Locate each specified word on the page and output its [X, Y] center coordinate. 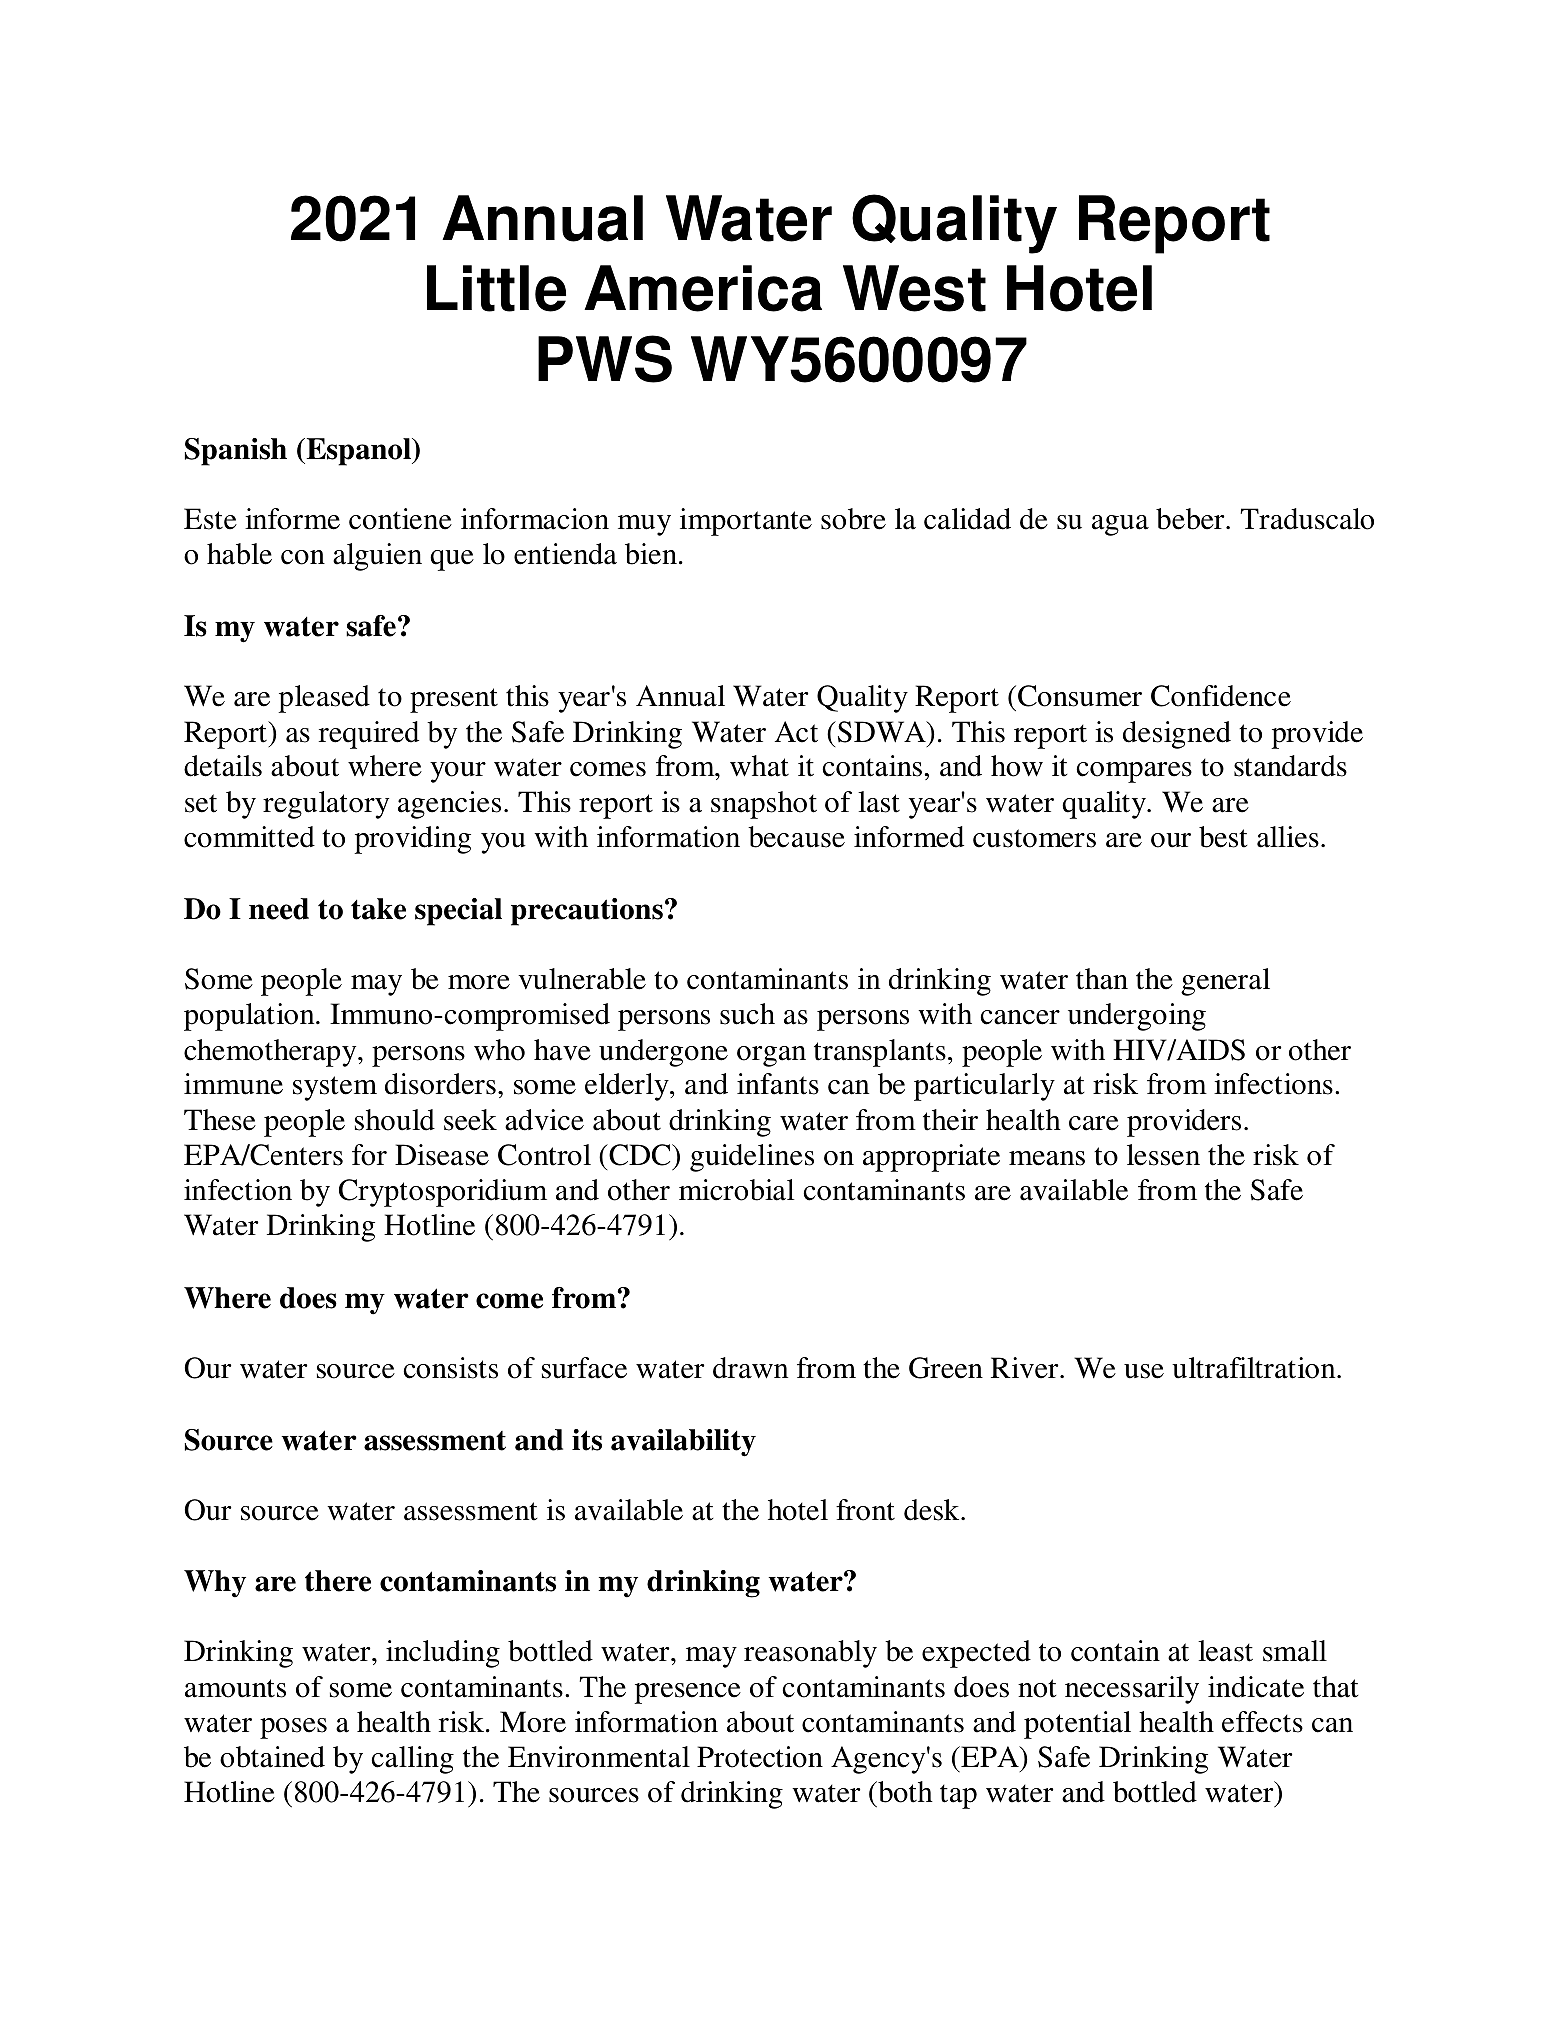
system [335, 1088]
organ [771, 1056]
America [703, 288]
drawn [750, 1368]
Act [796, 732]
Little [496, 288]
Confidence [1221, 696]
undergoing [1137, 1017]
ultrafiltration [1255, 1368]
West [914, 288]
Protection [760, 1757]
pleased [324, 699]
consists [450, 1368]
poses [293, 1728]
